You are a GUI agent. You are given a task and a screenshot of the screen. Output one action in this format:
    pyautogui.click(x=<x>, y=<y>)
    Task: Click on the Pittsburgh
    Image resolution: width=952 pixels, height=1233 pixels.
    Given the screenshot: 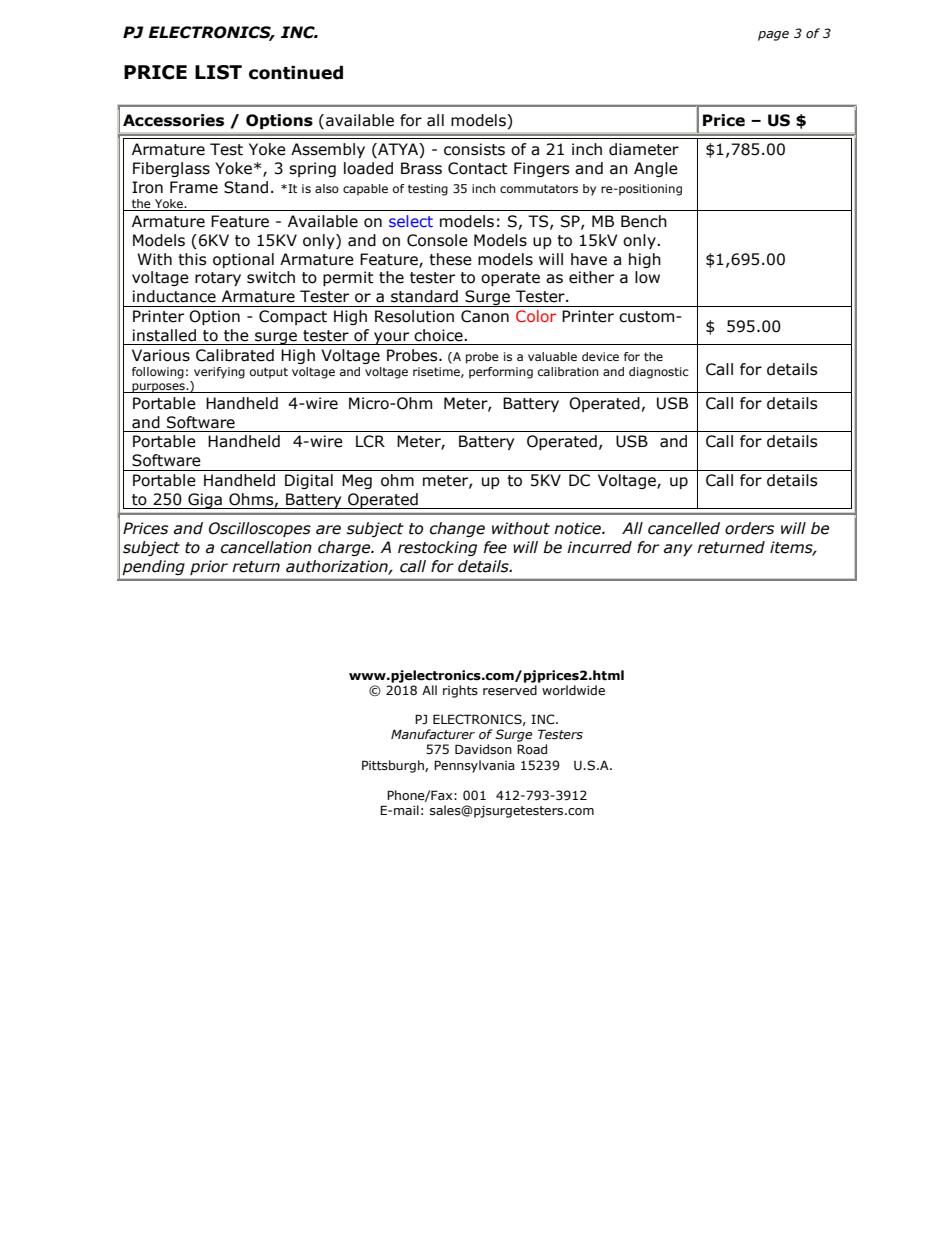 What is the action you would take?
    pyautogui.click(x=394, y=766)
